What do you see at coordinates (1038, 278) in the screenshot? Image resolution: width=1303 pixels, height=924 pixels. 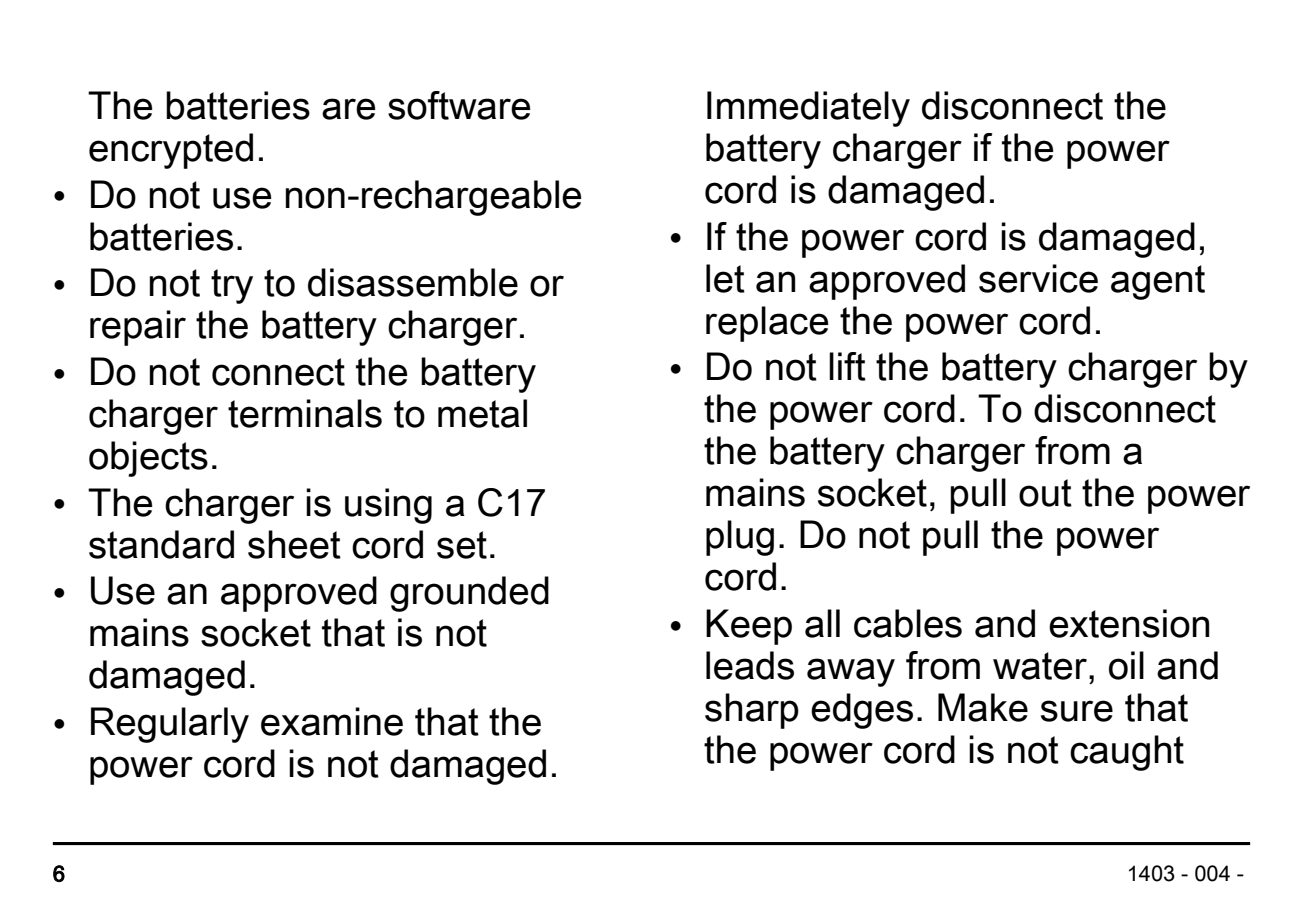 I see `service` at bounding box center [1038, 278].
